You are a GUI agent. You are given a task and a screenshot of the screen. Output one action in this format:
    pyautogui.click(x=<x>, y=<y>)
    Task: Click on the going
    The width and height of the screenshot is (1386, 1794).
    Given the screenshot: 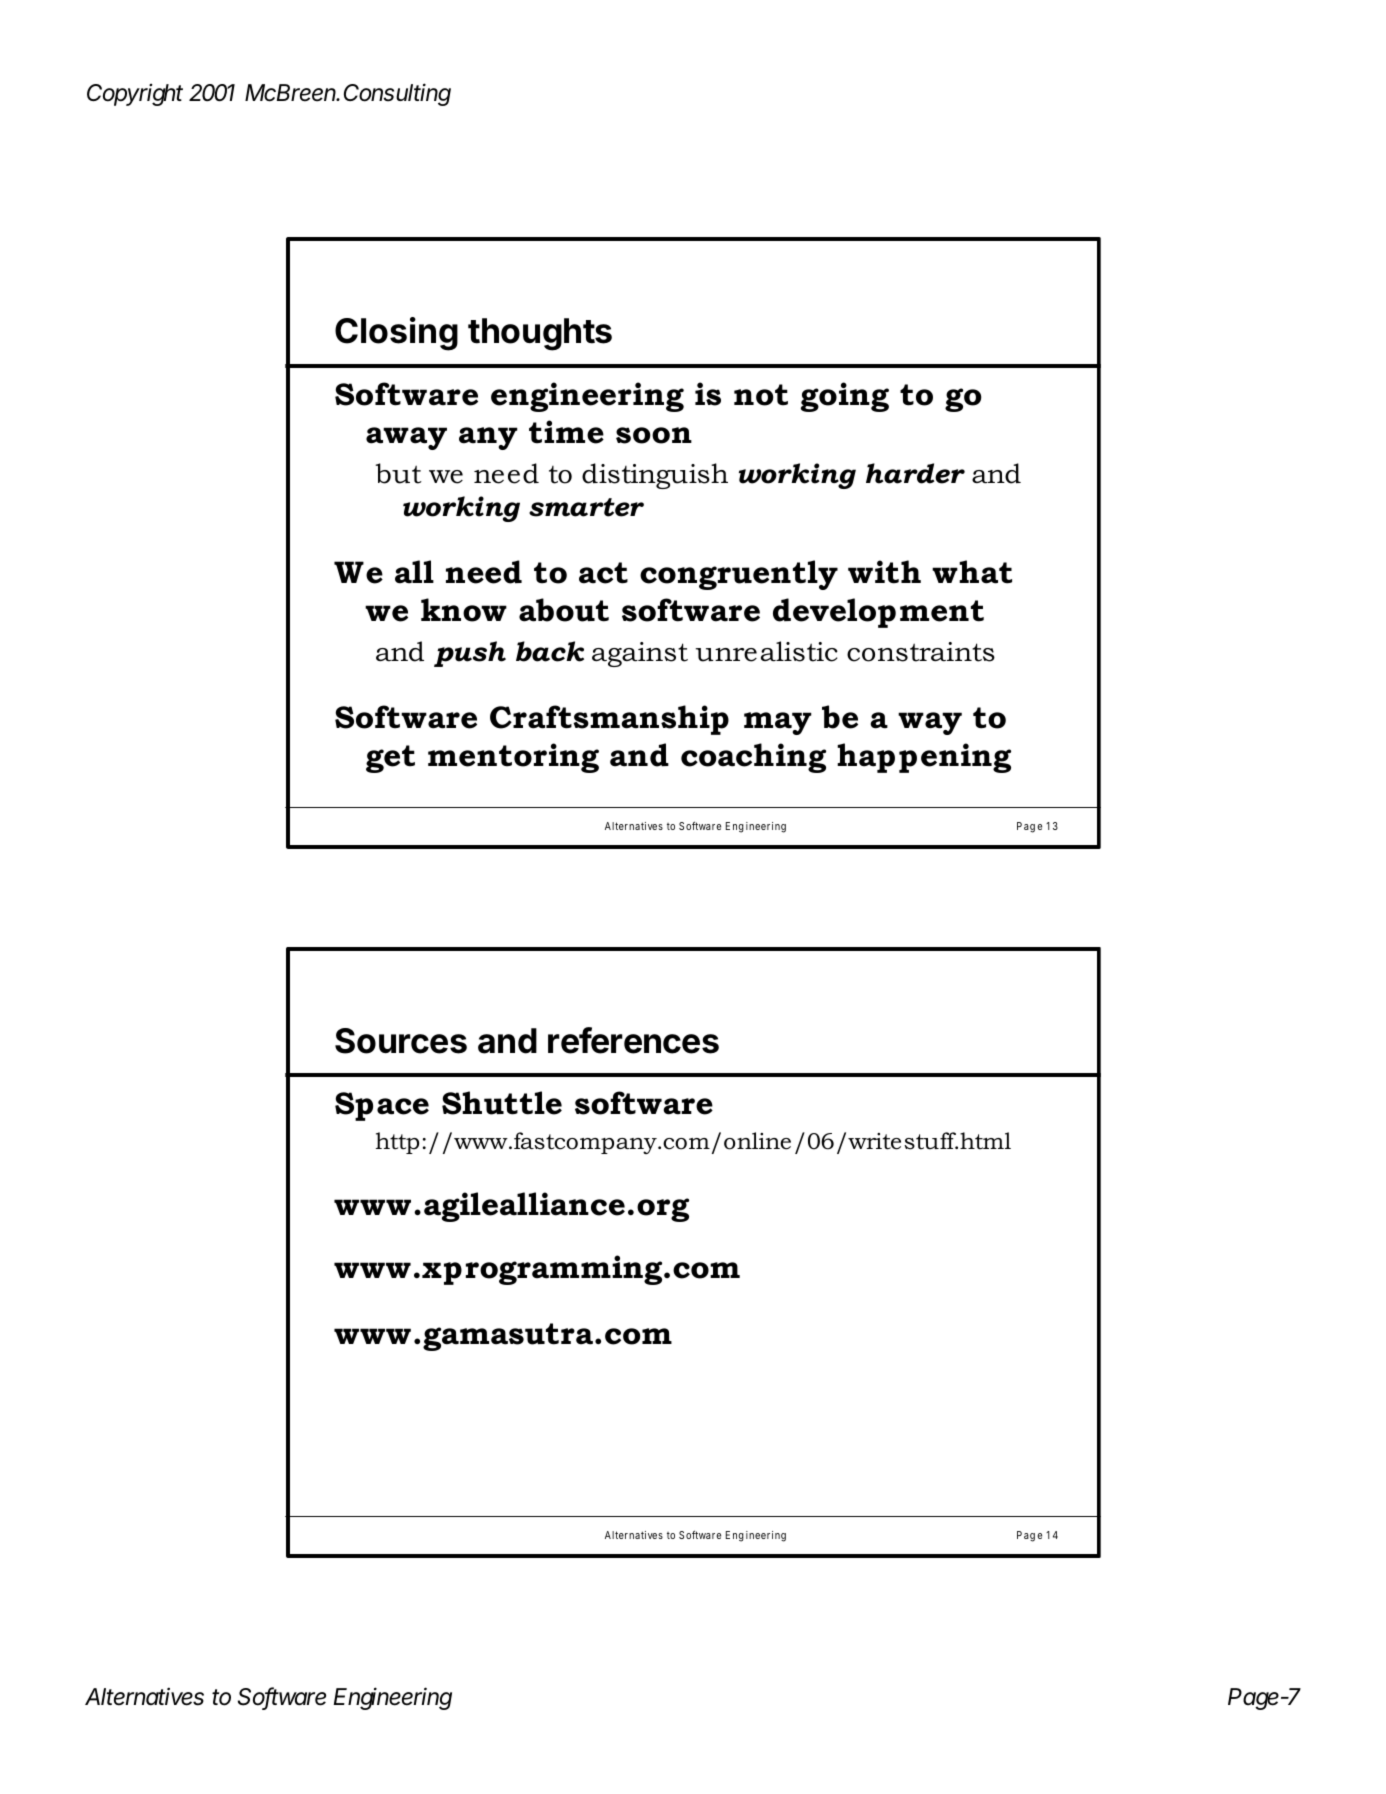 What is the action you would take?
    pyautogui.click(x=845, y=397)
